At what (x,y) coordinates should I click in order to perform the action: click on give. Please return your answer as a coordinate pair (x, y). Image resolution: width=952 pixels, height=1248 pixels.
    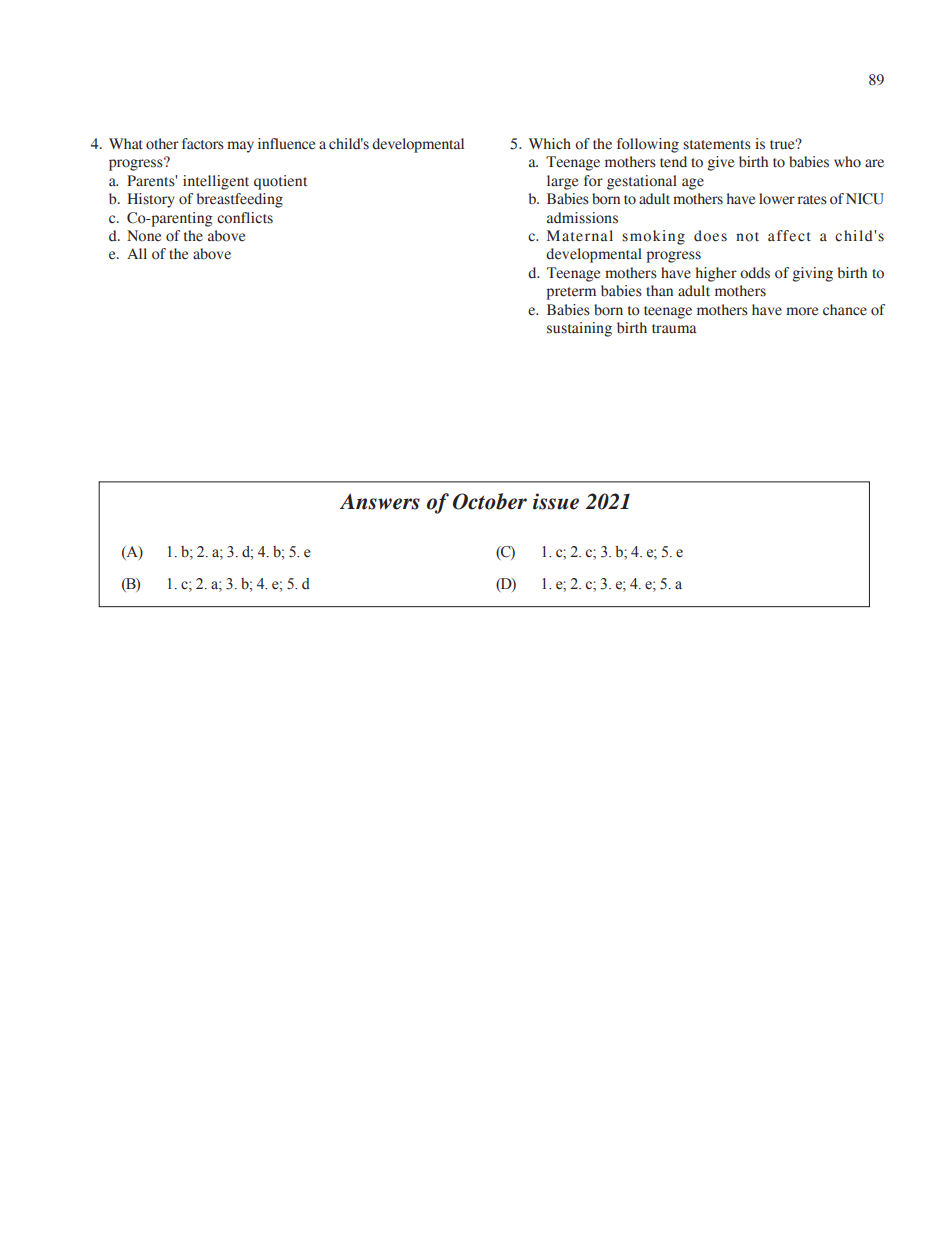
    Looking at the image, I should click on (721, 163).
